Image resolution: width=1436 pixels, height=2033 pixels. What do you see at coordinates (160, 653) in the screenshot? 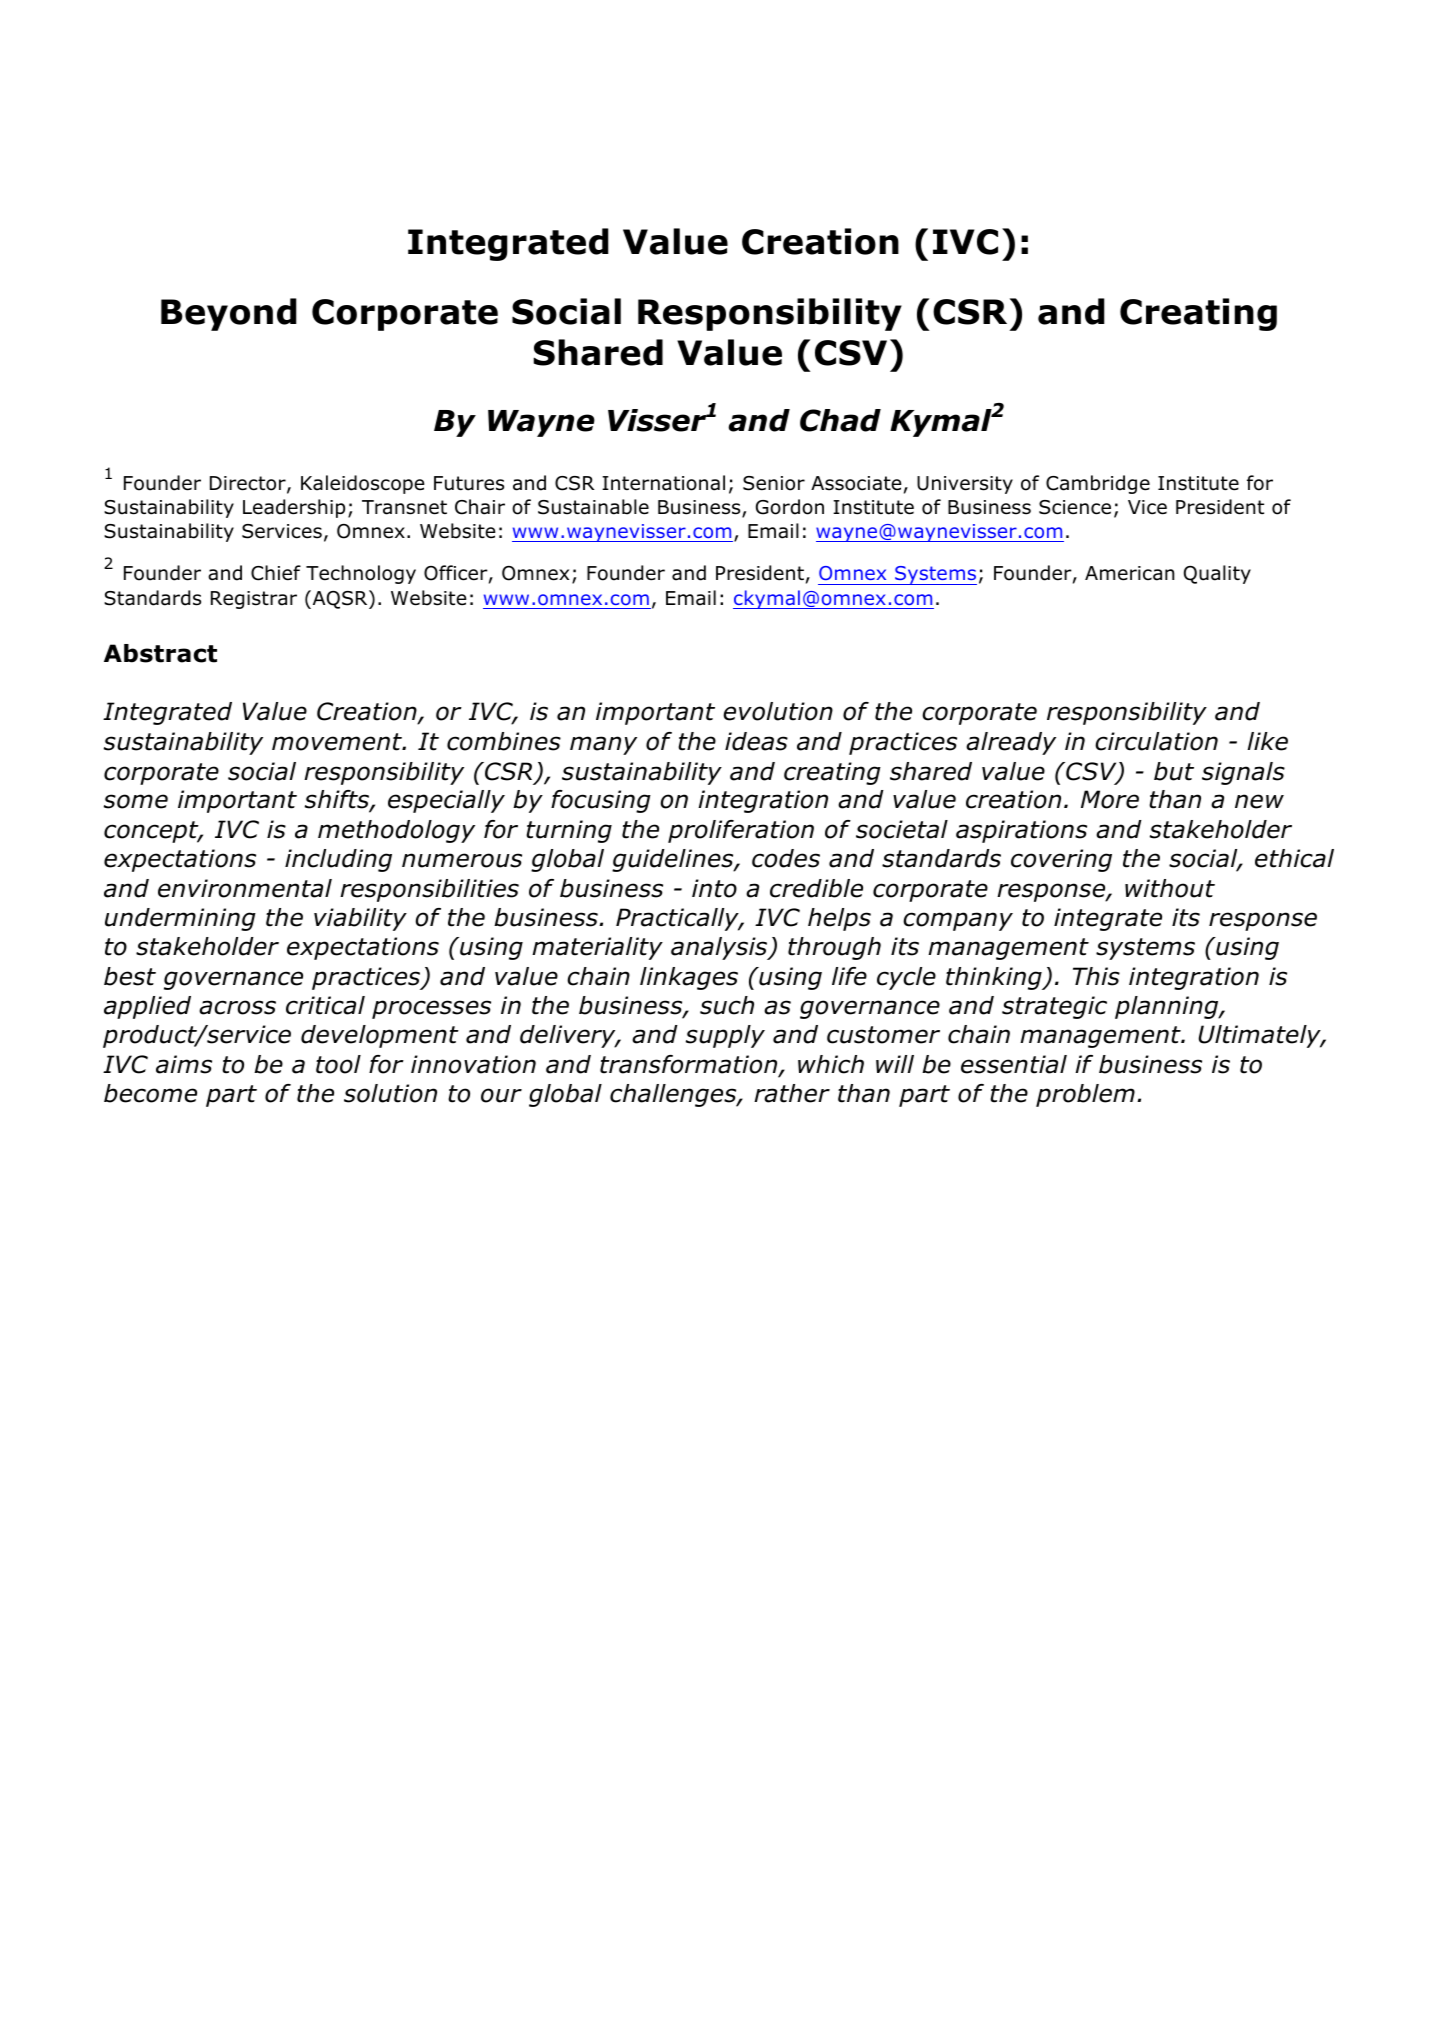
I see `Abstract` at bounding box center [160, 653].
